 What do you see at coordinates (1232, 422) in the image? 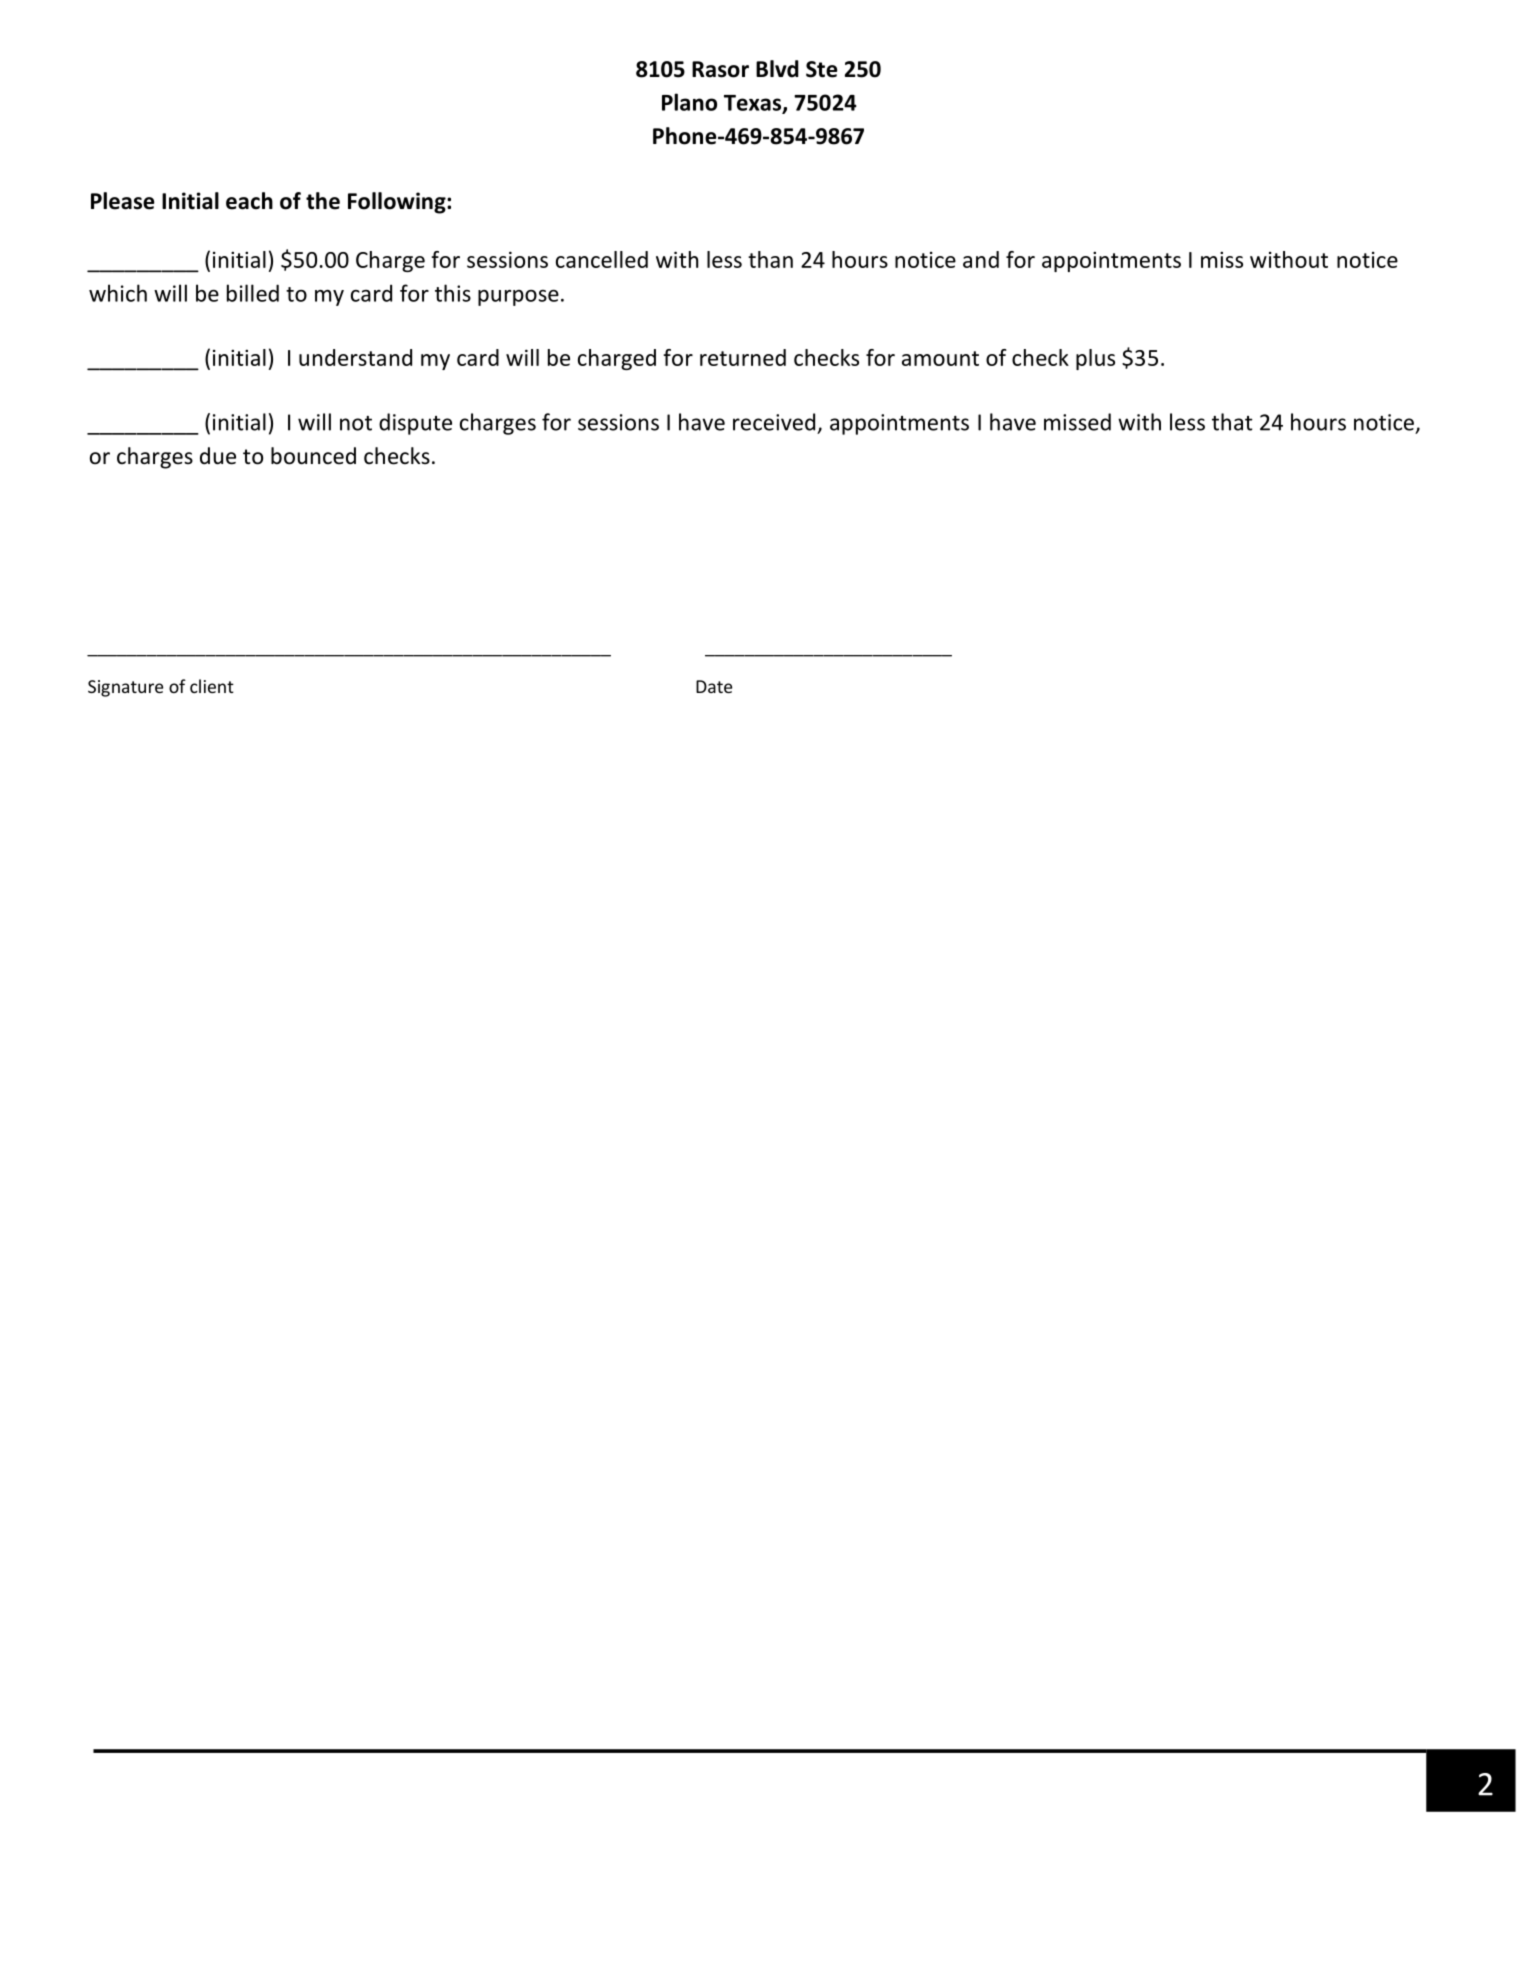
I see `that` at bounding box center [1232, 422].
